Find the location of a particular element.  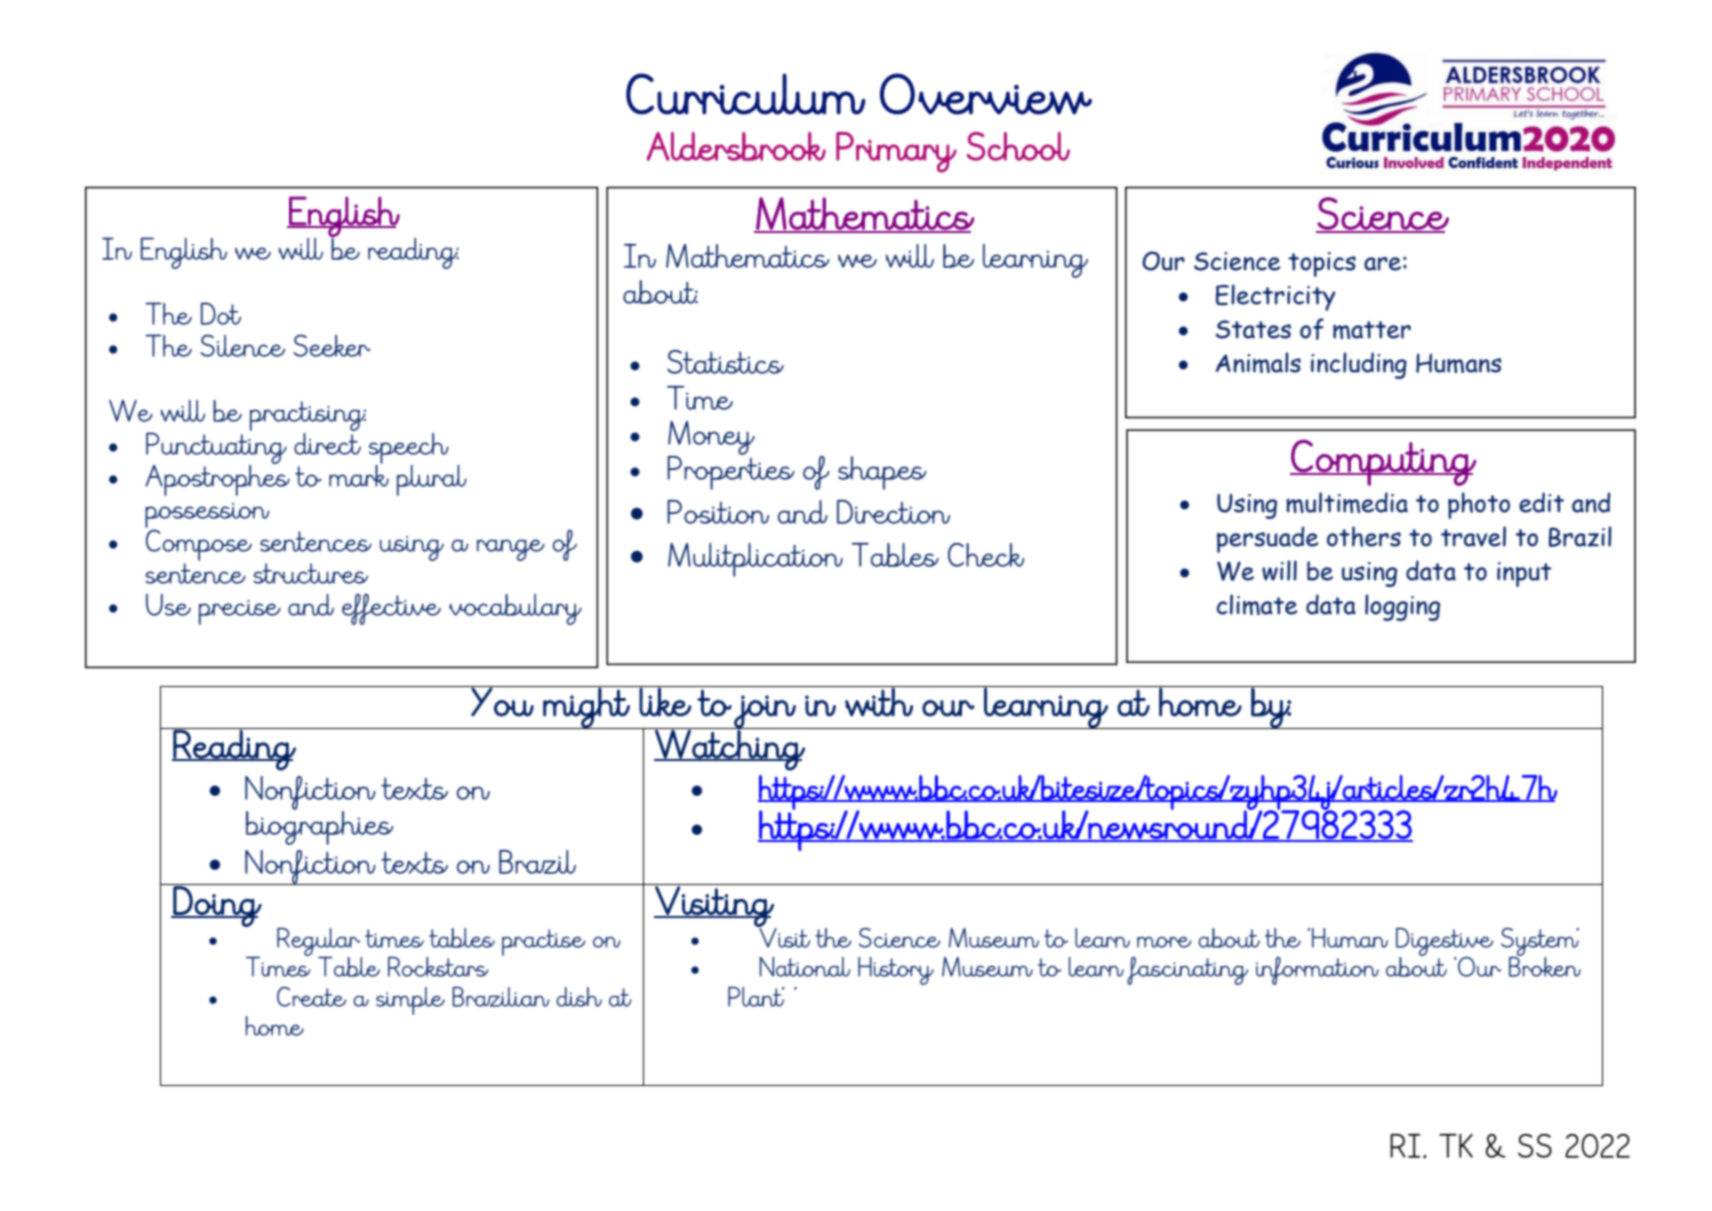

School is located at coordinates (1018, 146).
